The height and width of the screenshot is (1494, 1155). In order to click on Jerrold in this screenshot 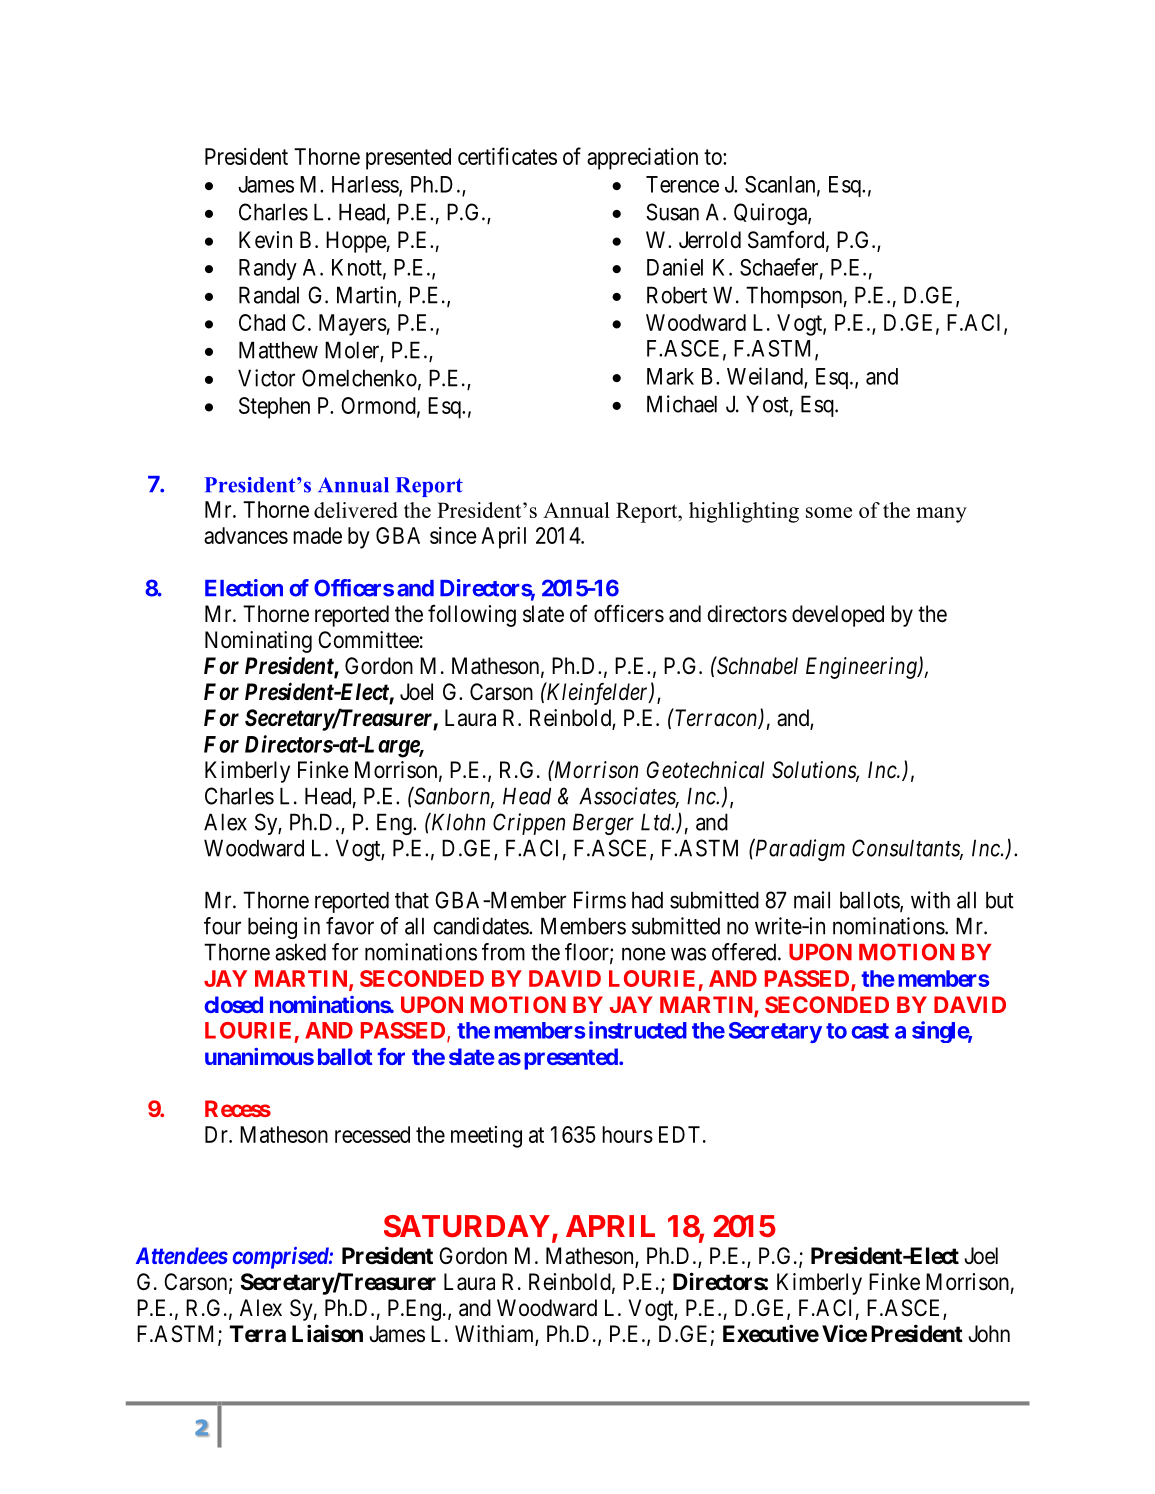, I will do `click(710, 240)`.
